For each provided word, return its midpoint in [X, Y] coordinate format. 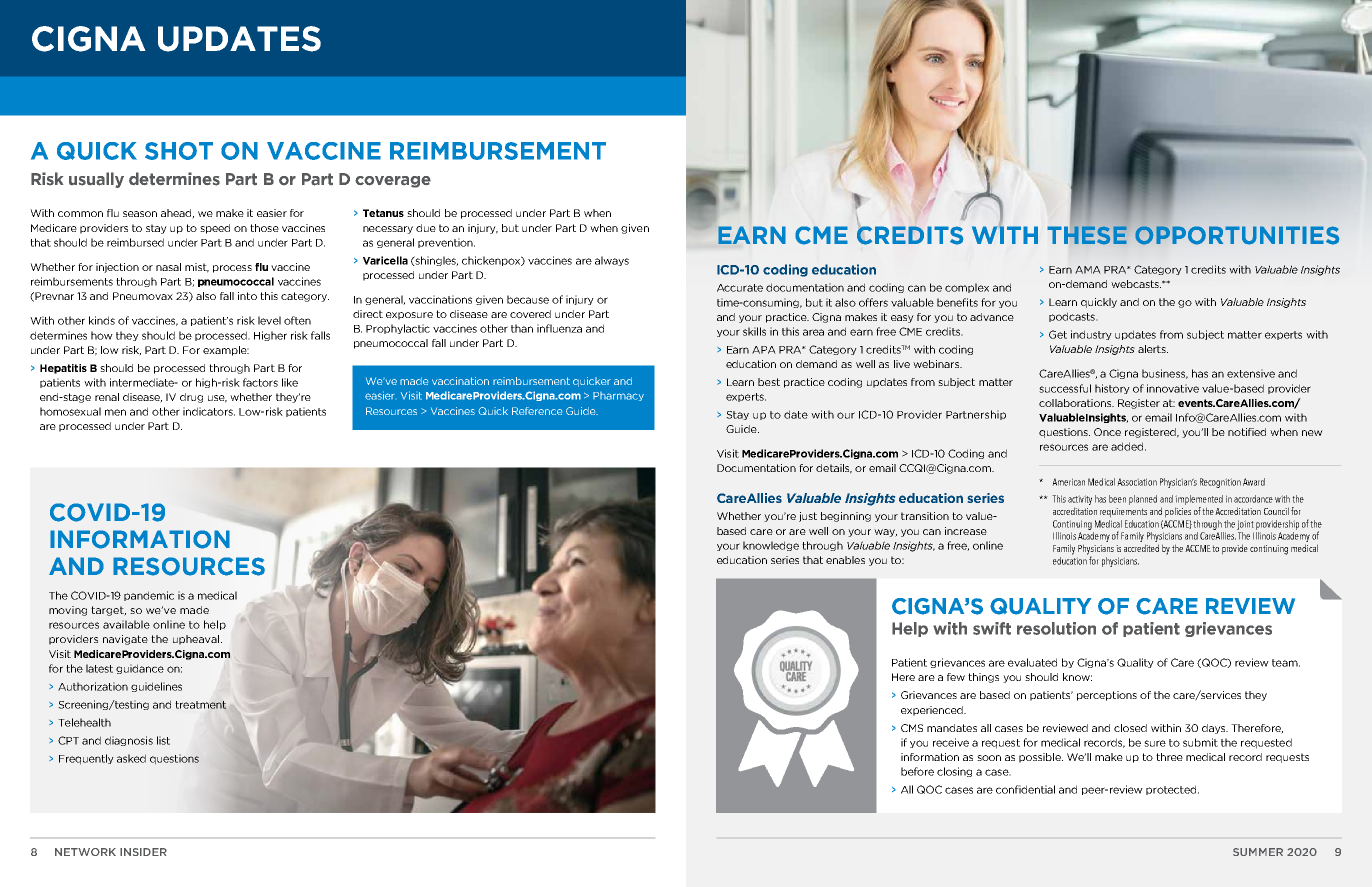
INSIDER [143, 852]
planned [1143, 500]
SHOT [179, 151]
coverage [393, 182]
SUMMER [1258, 852]
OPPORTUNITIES [1237, 235]
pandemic [149, 596]
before [917, 771]
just [808, 517]
